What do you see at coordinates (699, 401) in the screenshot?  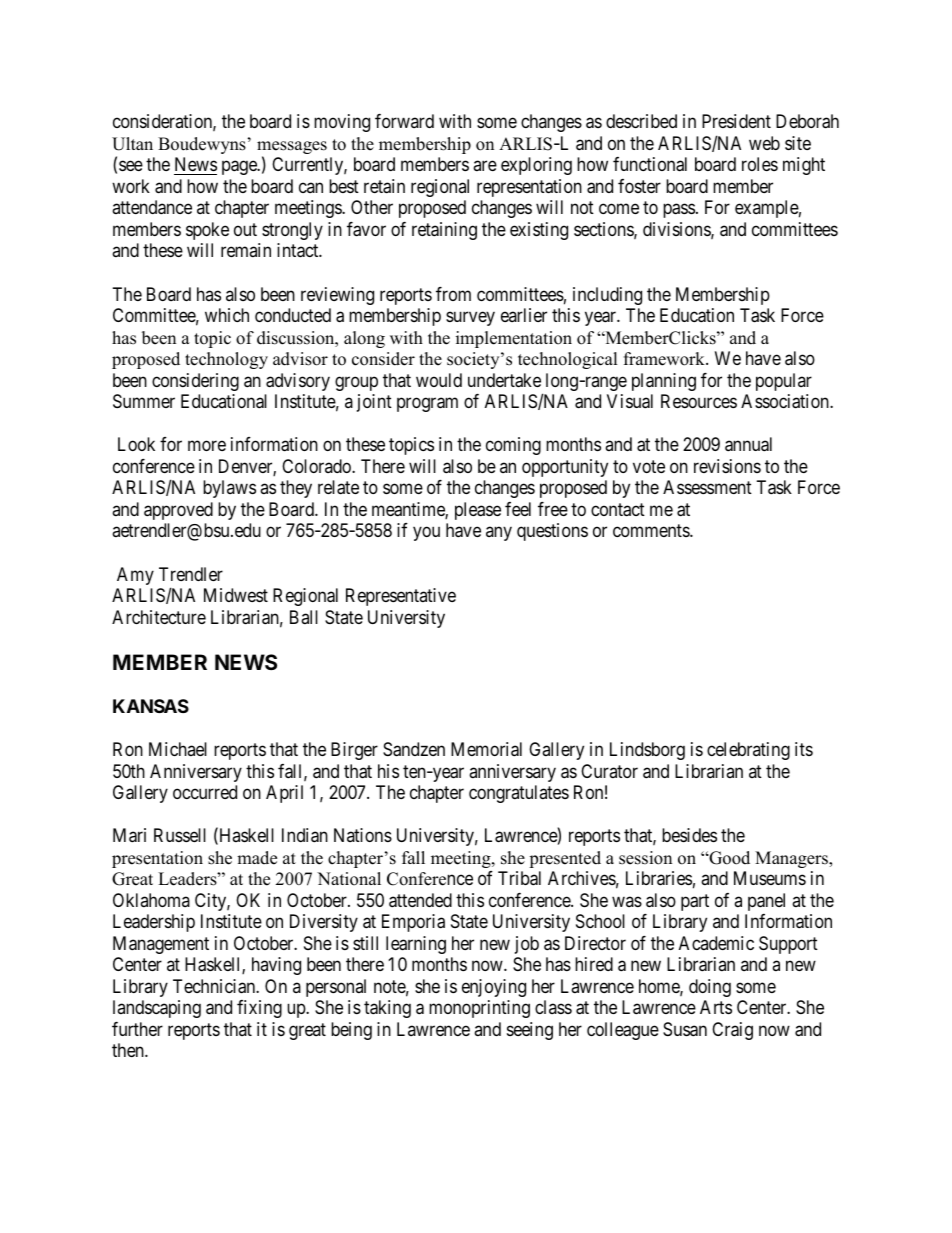 I see `Resources` at bounding box center [699, 401].
